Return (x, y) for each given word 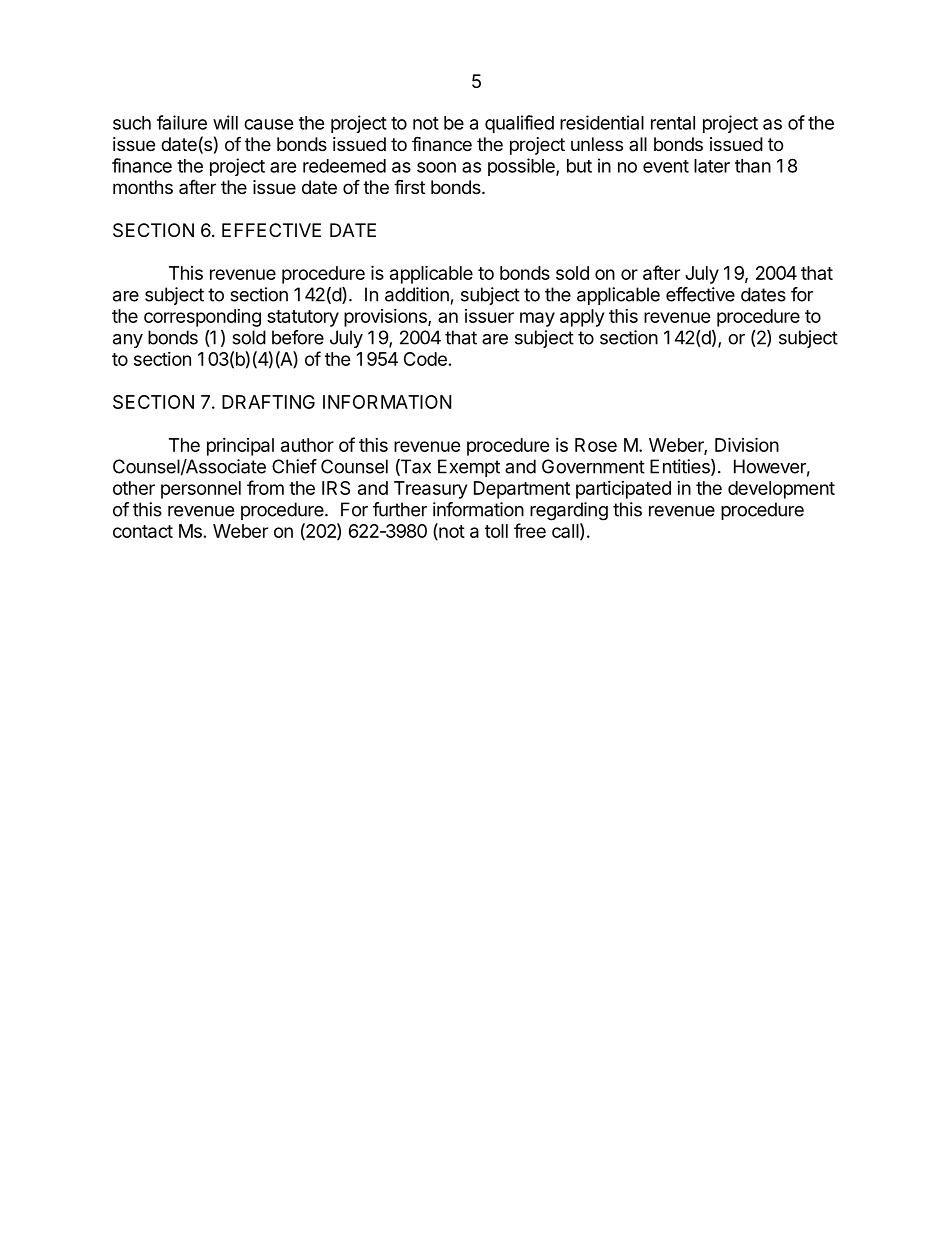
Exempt (469, 468)
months (143, 187)
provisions (386, 318)
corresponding (202, 318)
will (225, 122)
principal (240, 447)
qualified (519, 124)
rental (673, 123)
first (409, 186)
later (712, 166)
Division (747, 444)
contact (143, 531)
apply (582, 318)
